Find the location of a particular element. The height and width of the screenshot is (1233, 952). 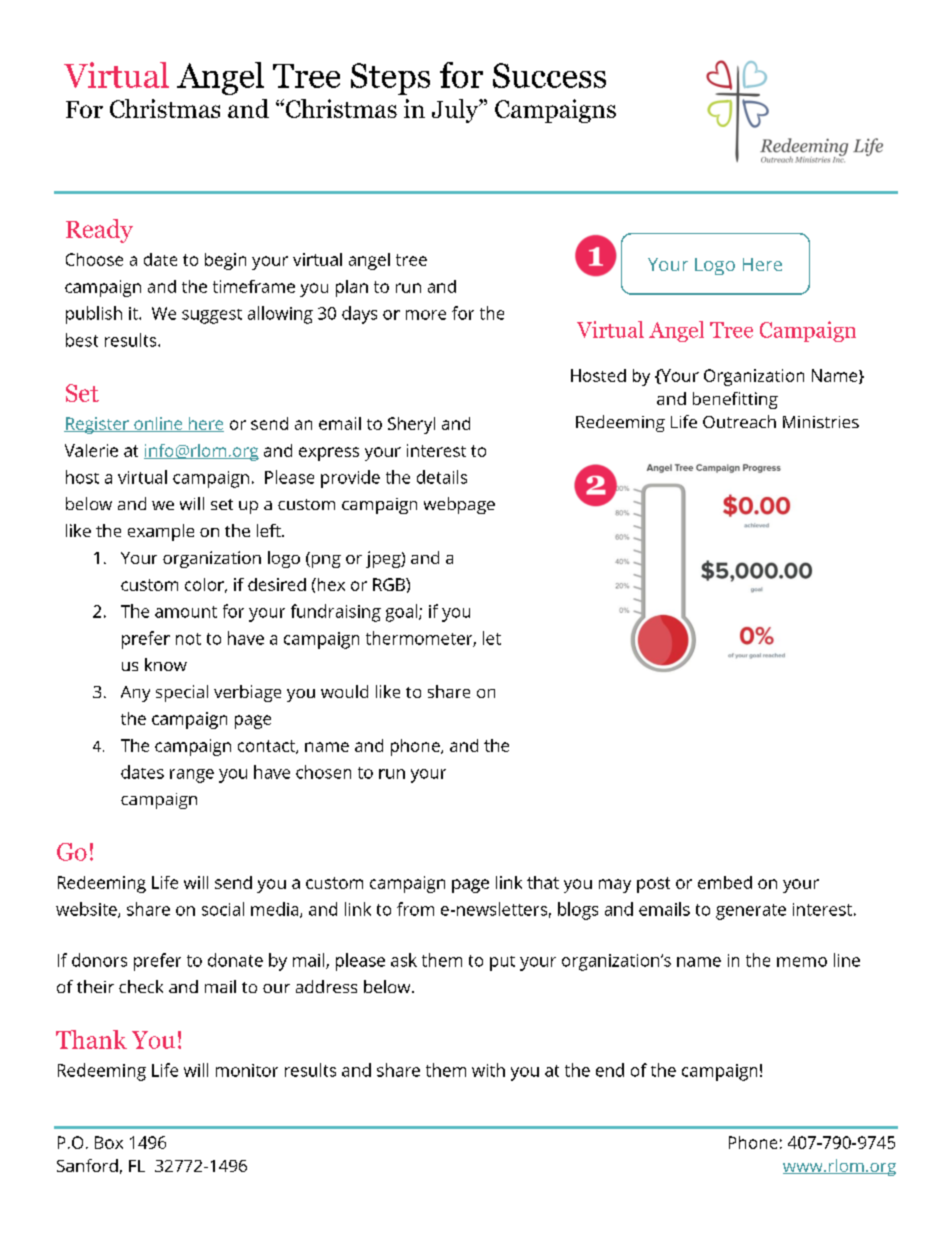

embed is located at coordinates (725, 882).
